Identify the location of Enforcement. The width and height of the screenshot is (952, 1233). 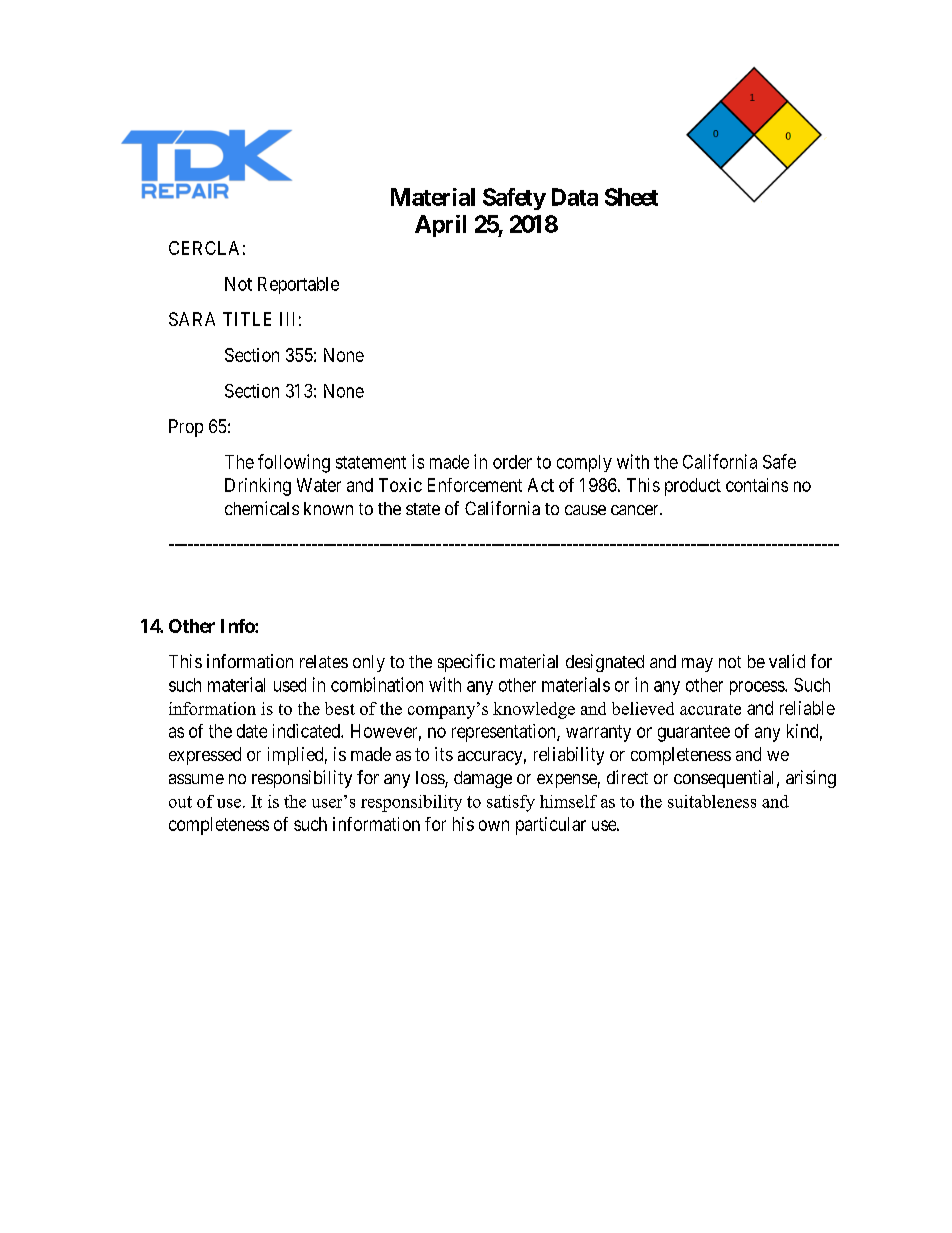
(475, 485).
